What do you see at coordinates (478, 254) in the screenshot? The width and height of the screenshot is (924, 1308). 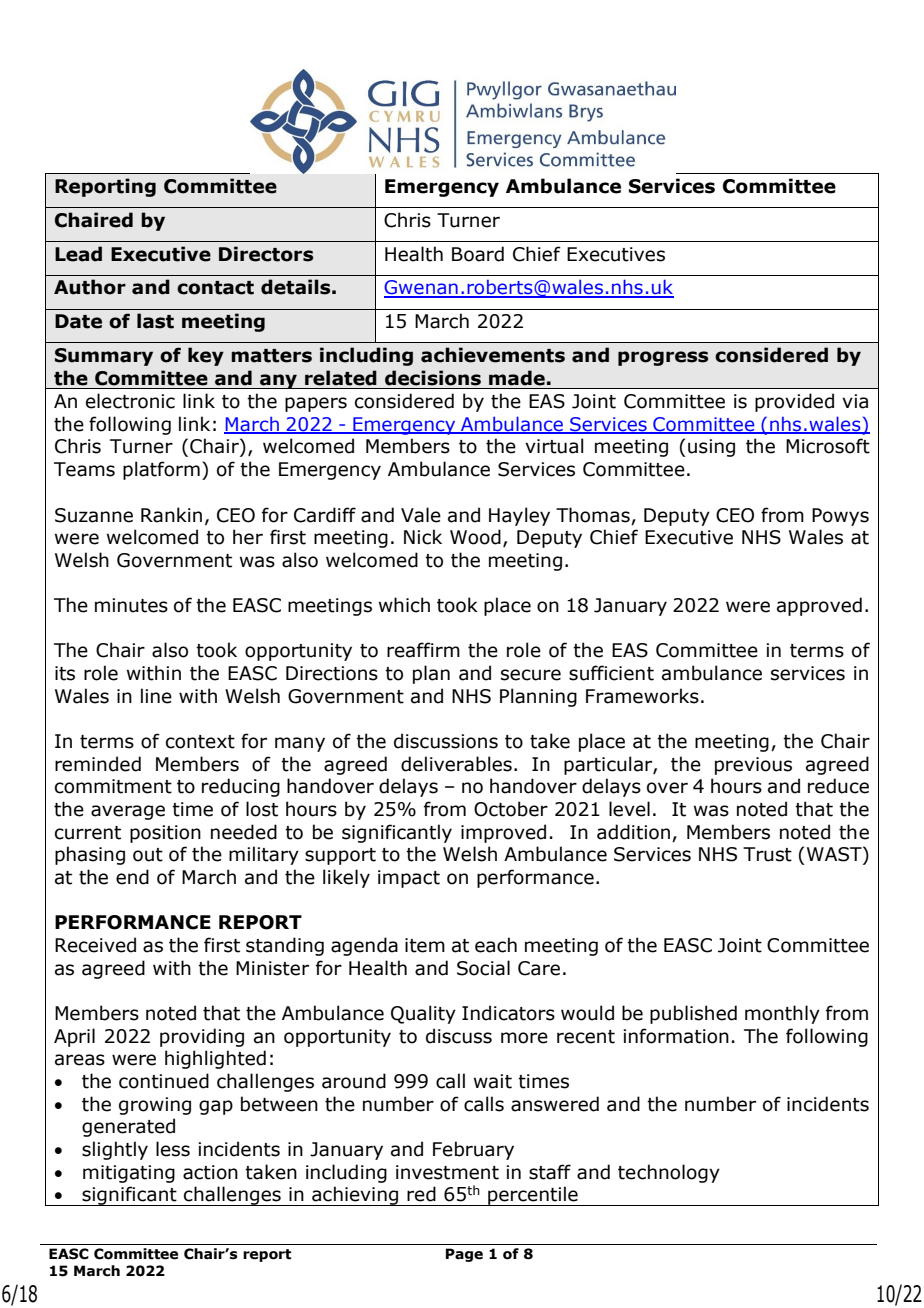 I see `Board` at bounding box center [478, 254].
